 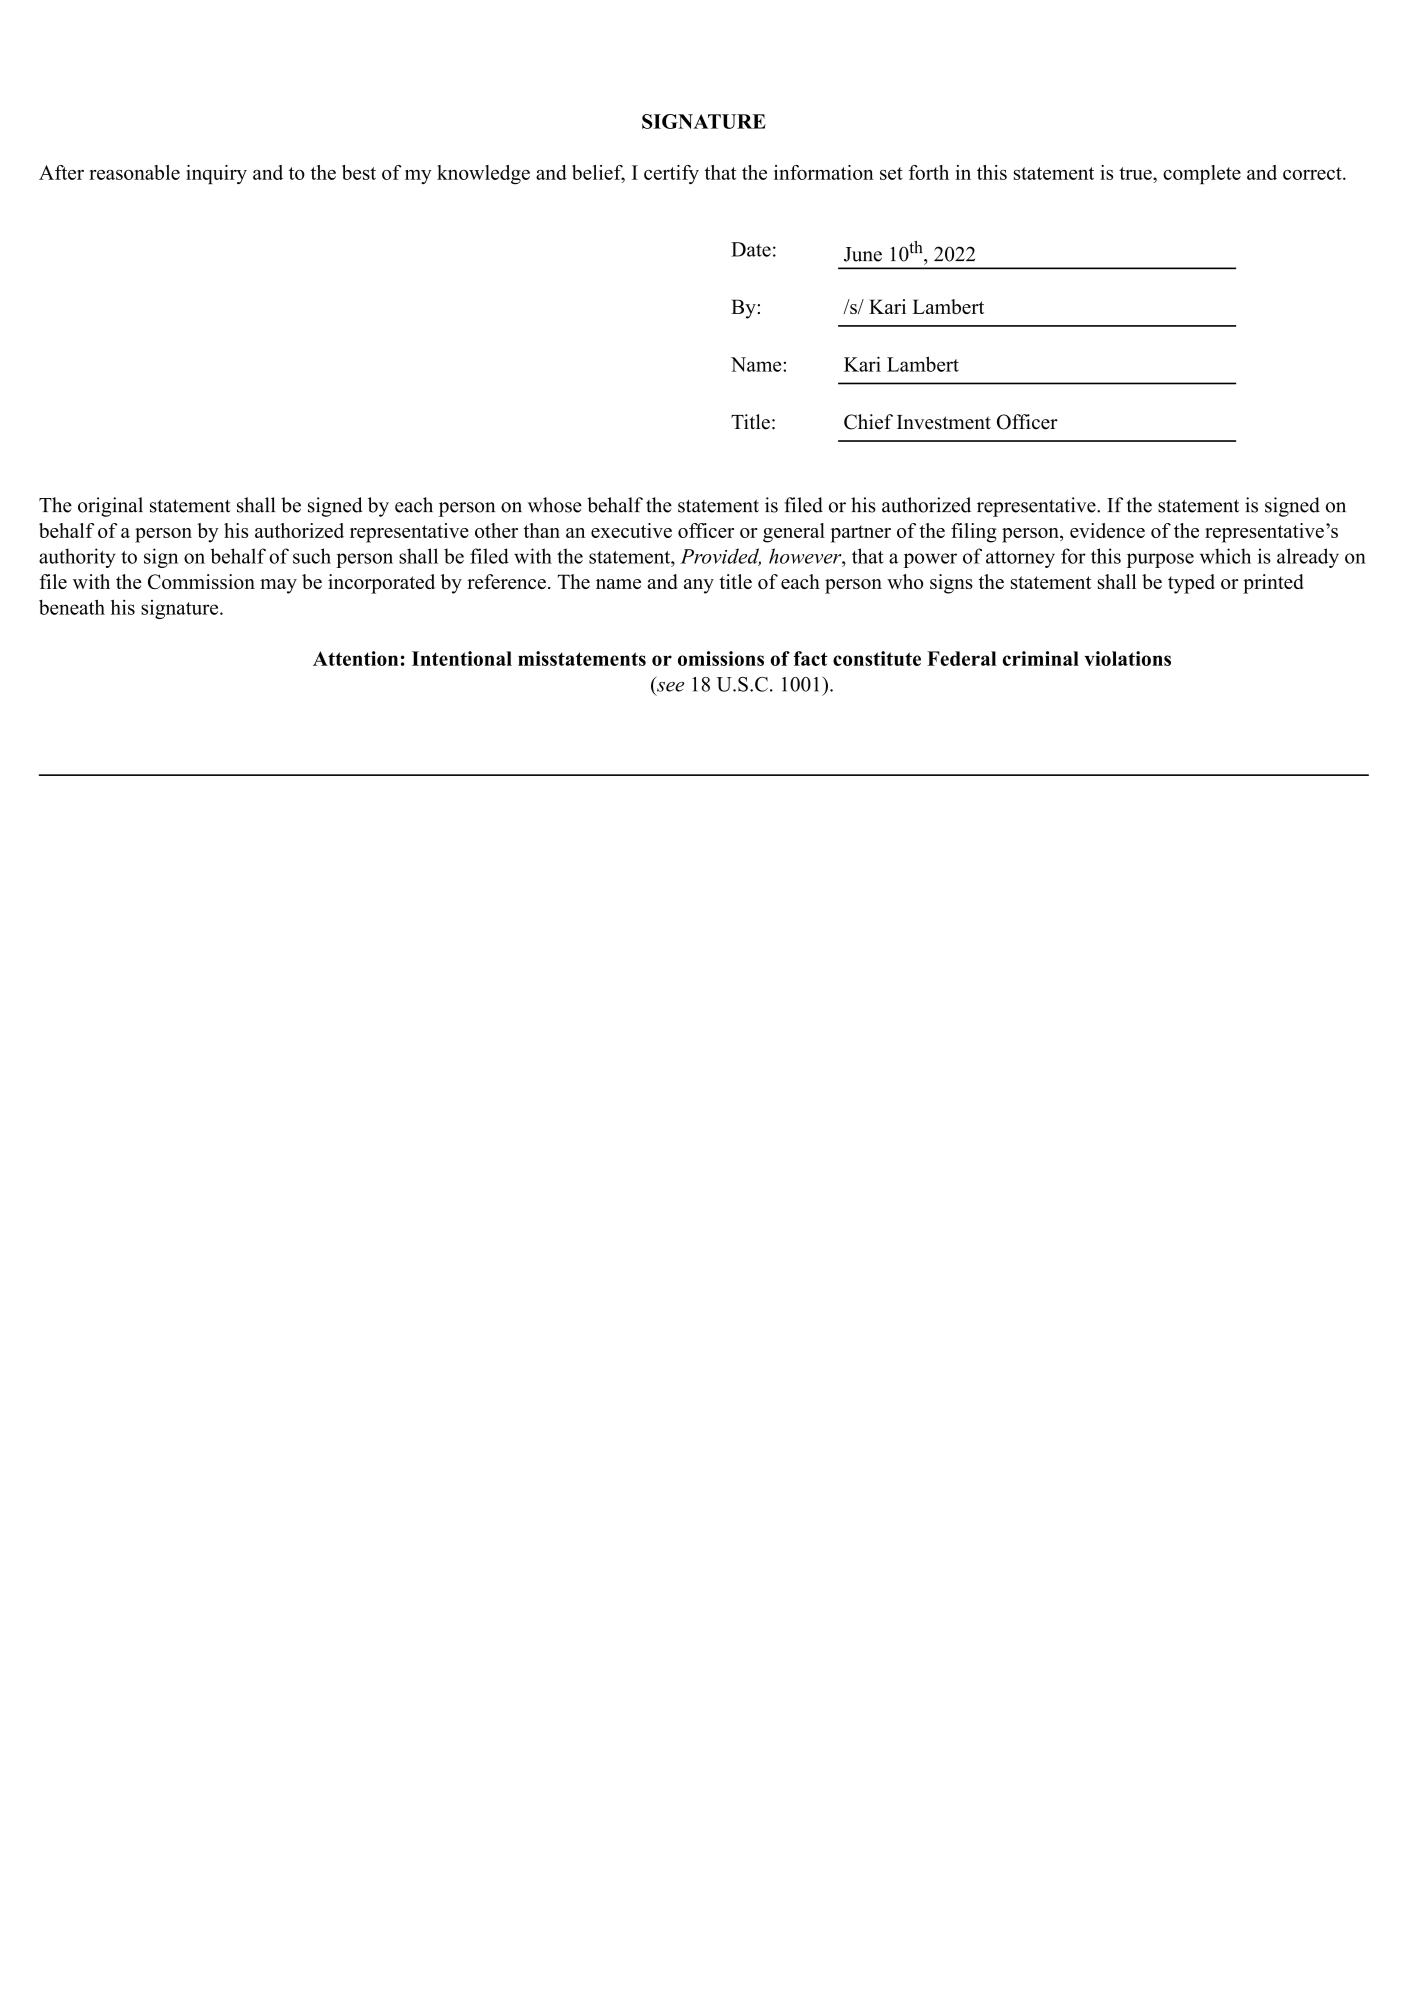 I want to click on Attention, so click(x=355, y=658).
